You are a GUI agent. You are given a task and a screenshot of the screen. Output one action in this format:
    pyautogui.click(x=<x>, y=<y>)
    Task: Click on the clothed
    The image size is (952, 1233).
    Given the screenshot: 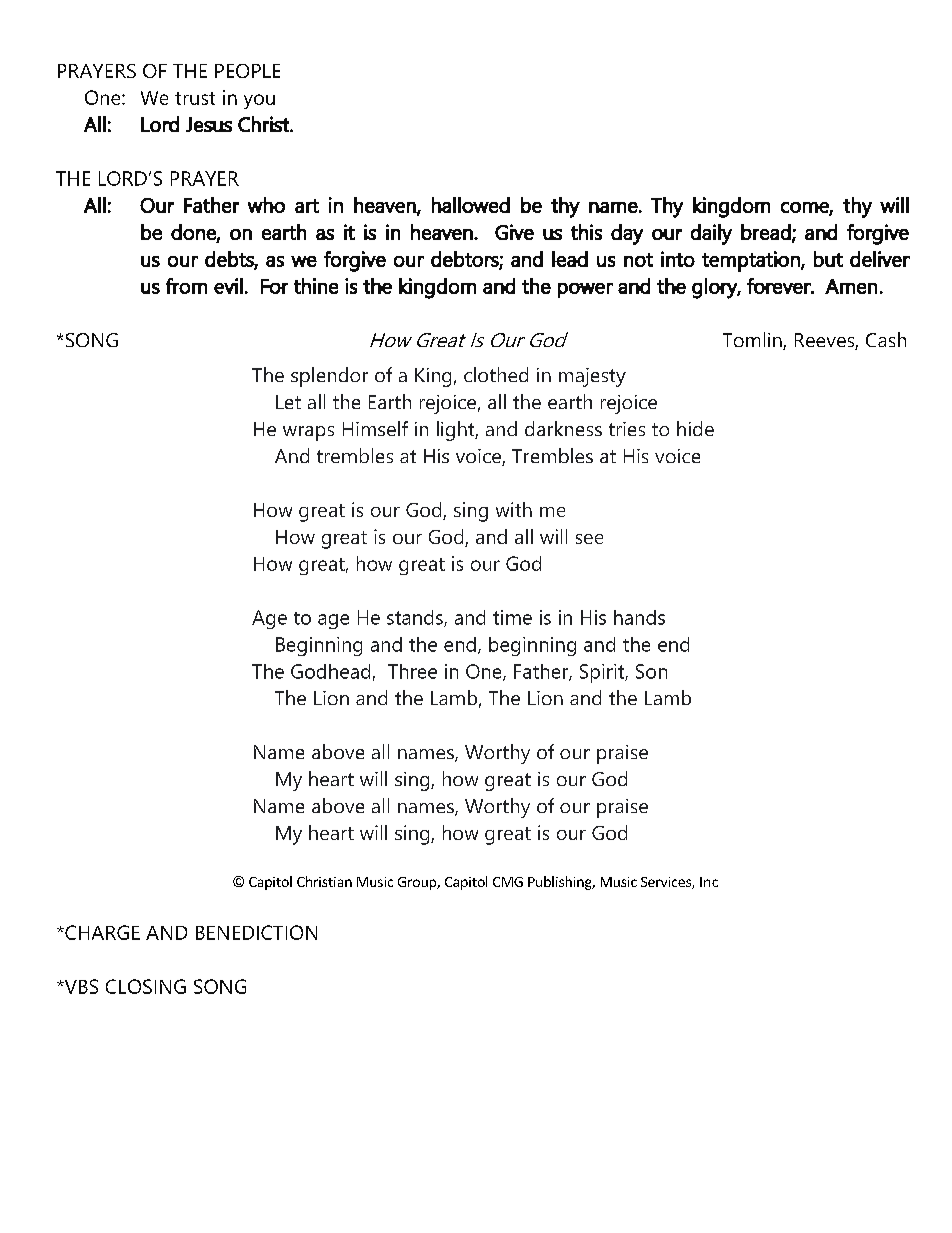 What is the action you would take?
    pyautogui.click(x=496, y=374)
